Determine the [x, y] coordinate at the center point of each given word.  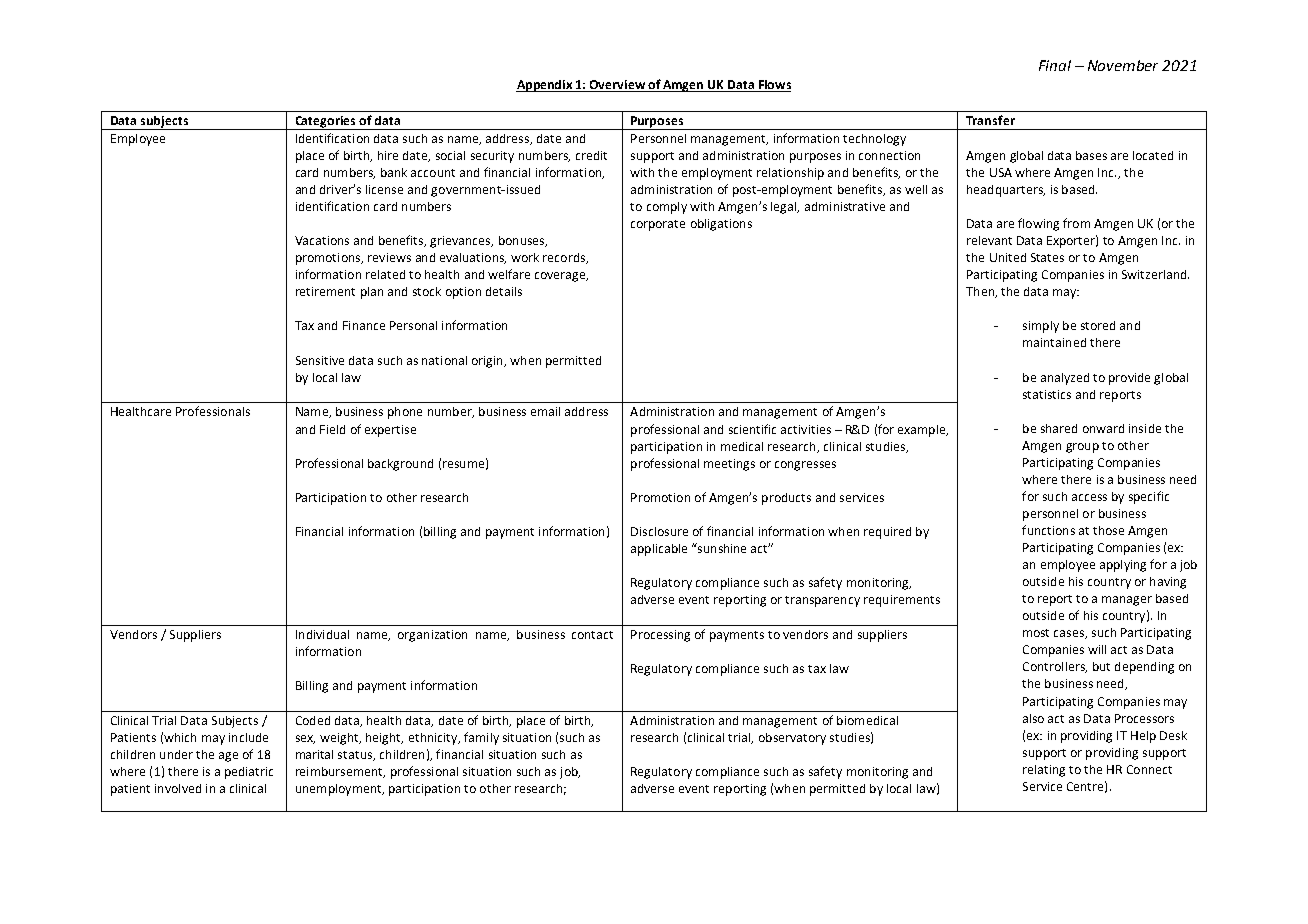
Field [332, 429]
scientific [752, 429]
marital [314, 754]
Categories [325, 123]
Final [1055, 65]
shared [1059, 428]
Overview [617, 86]
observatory [792, 739]
